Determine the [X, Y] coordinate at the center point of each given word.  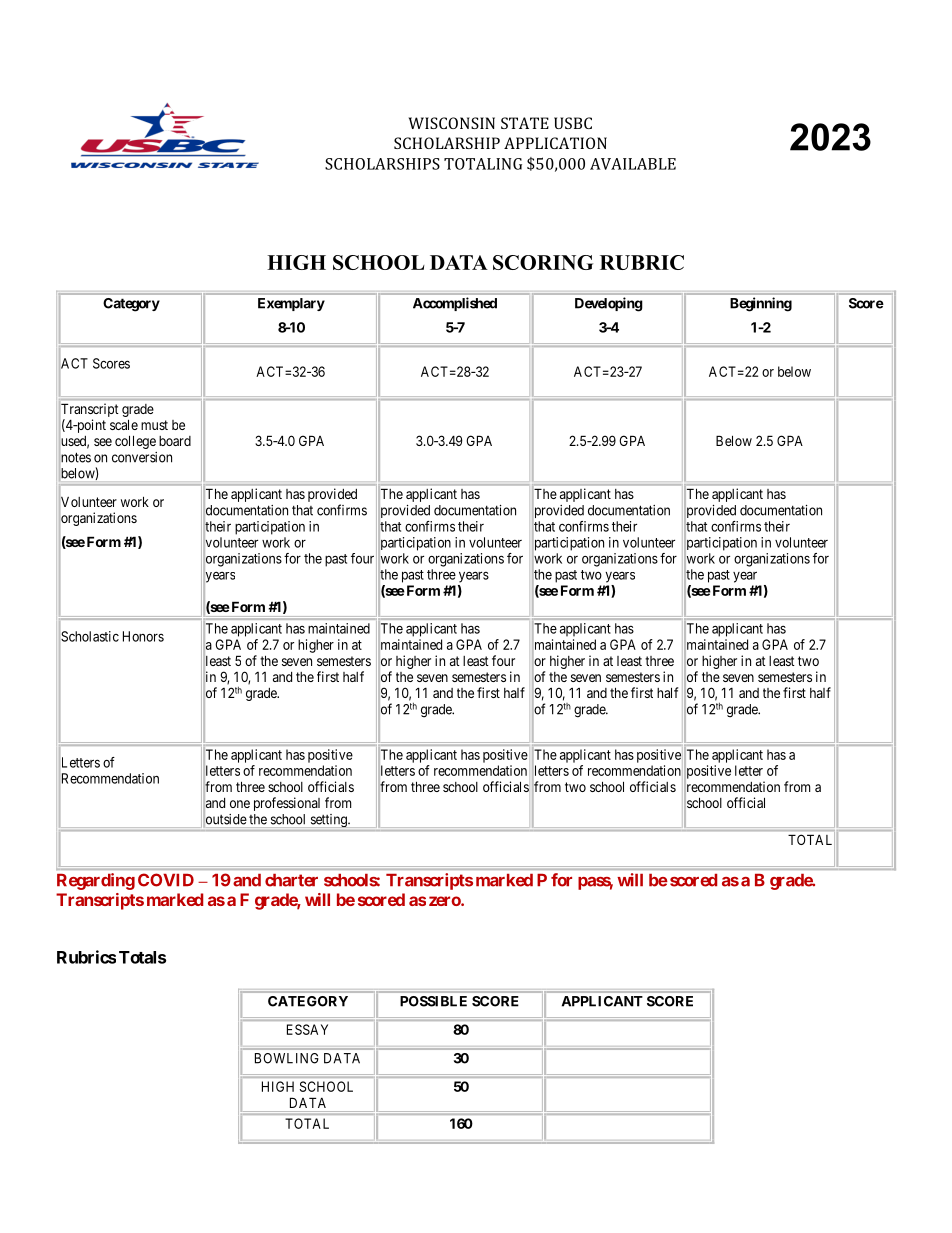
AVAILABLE [633, 164]
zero [445, 901]
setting [330, 820]
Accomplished [455, 304]
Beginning [761, 304]
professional [287, 804]
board [175, 441]
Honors [143, 636]
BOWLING [287, 1058]
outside [226, 819]
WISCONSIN [452, 123]
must [154, 425]
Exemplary [291, 304]
